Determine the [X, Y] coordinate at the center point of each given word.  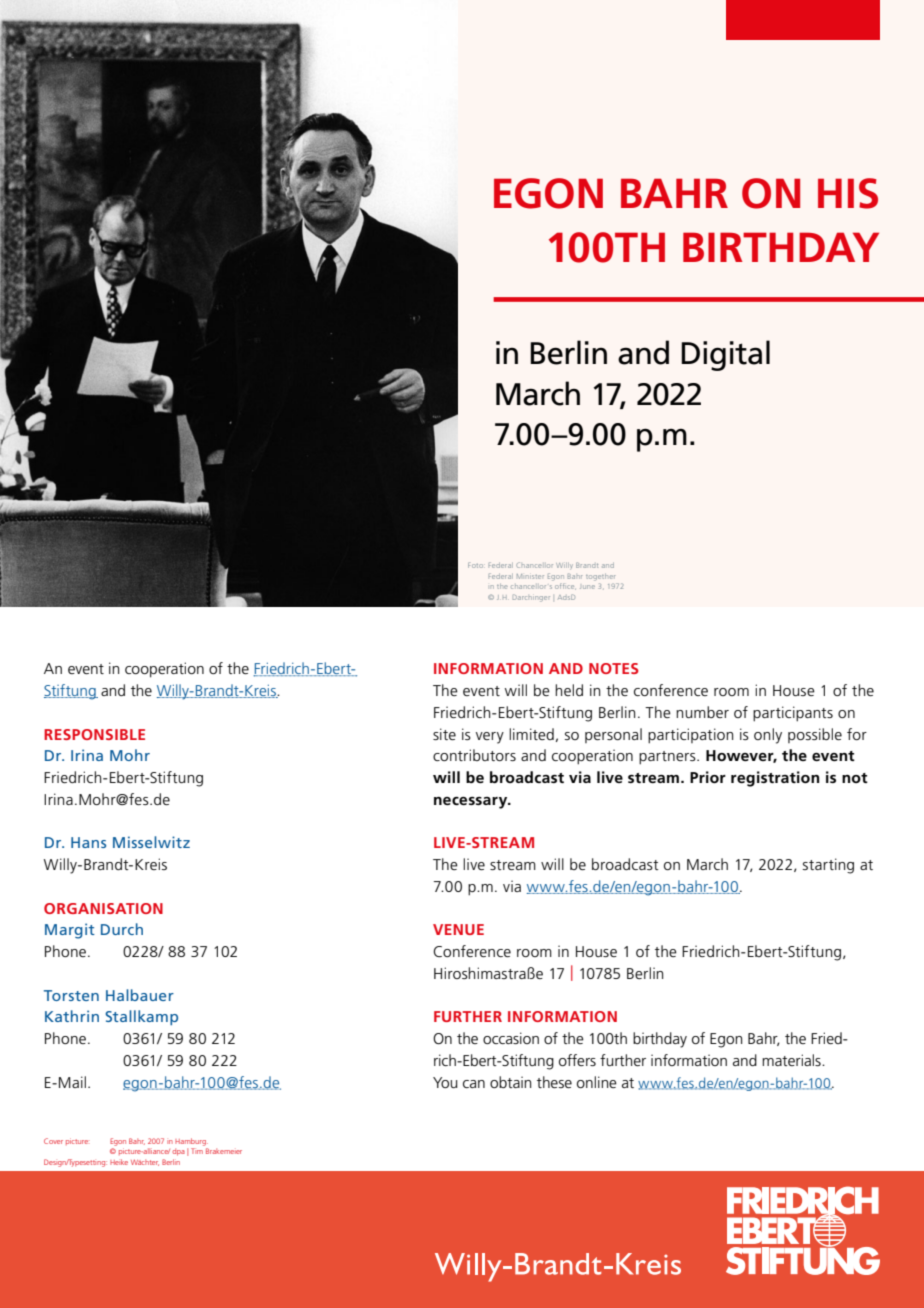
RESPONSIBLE [94, 734]
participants [793, 714]
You [445, 1082]
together [600, 577]
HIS [848, 193]
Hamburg [191, 1142]
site [444, 734]
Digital [725, 355]
